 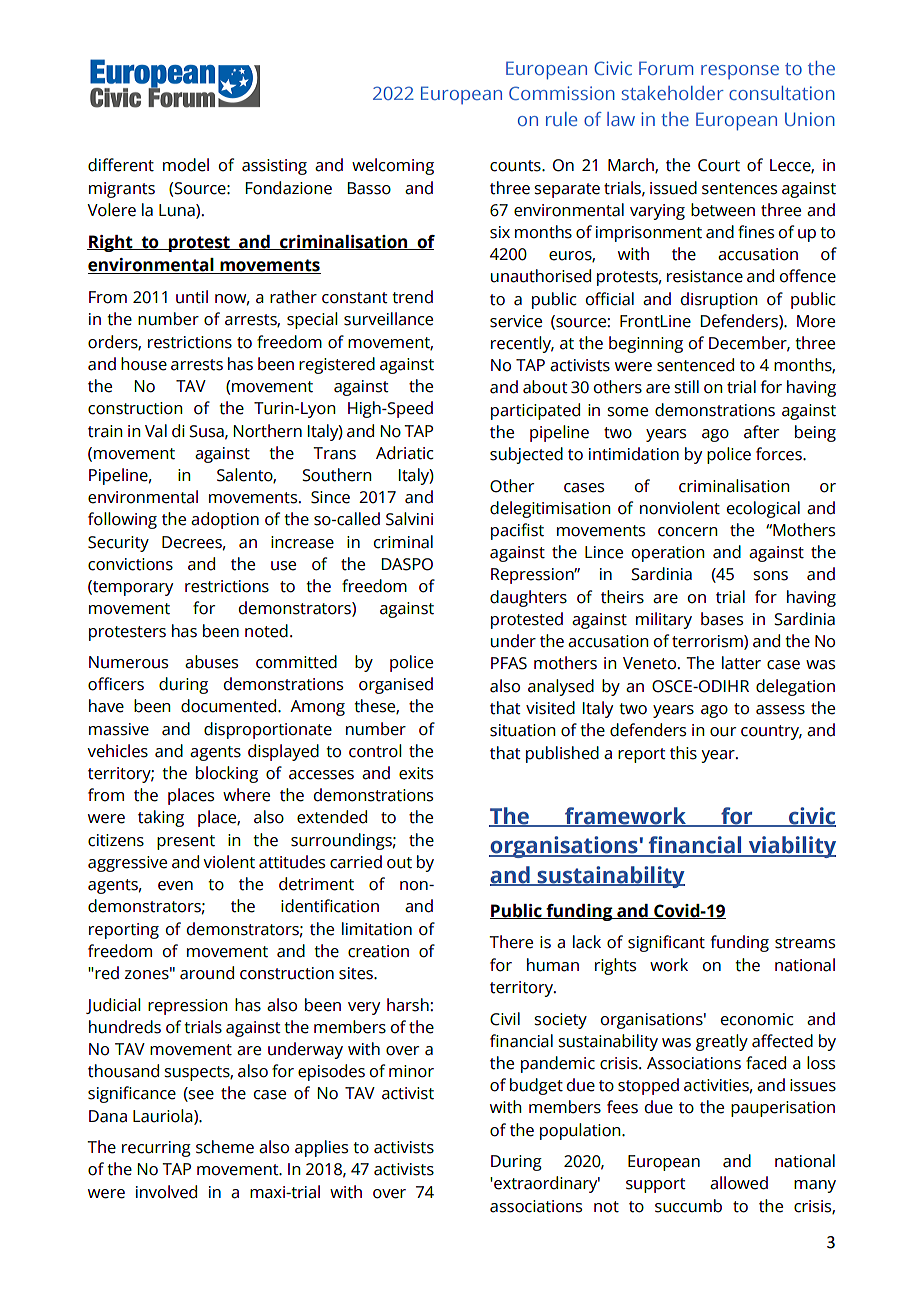 What do you see at coordinates (739, 1183) in the screenshot?
I see `allowed` at bounding box center [739, 1183].
